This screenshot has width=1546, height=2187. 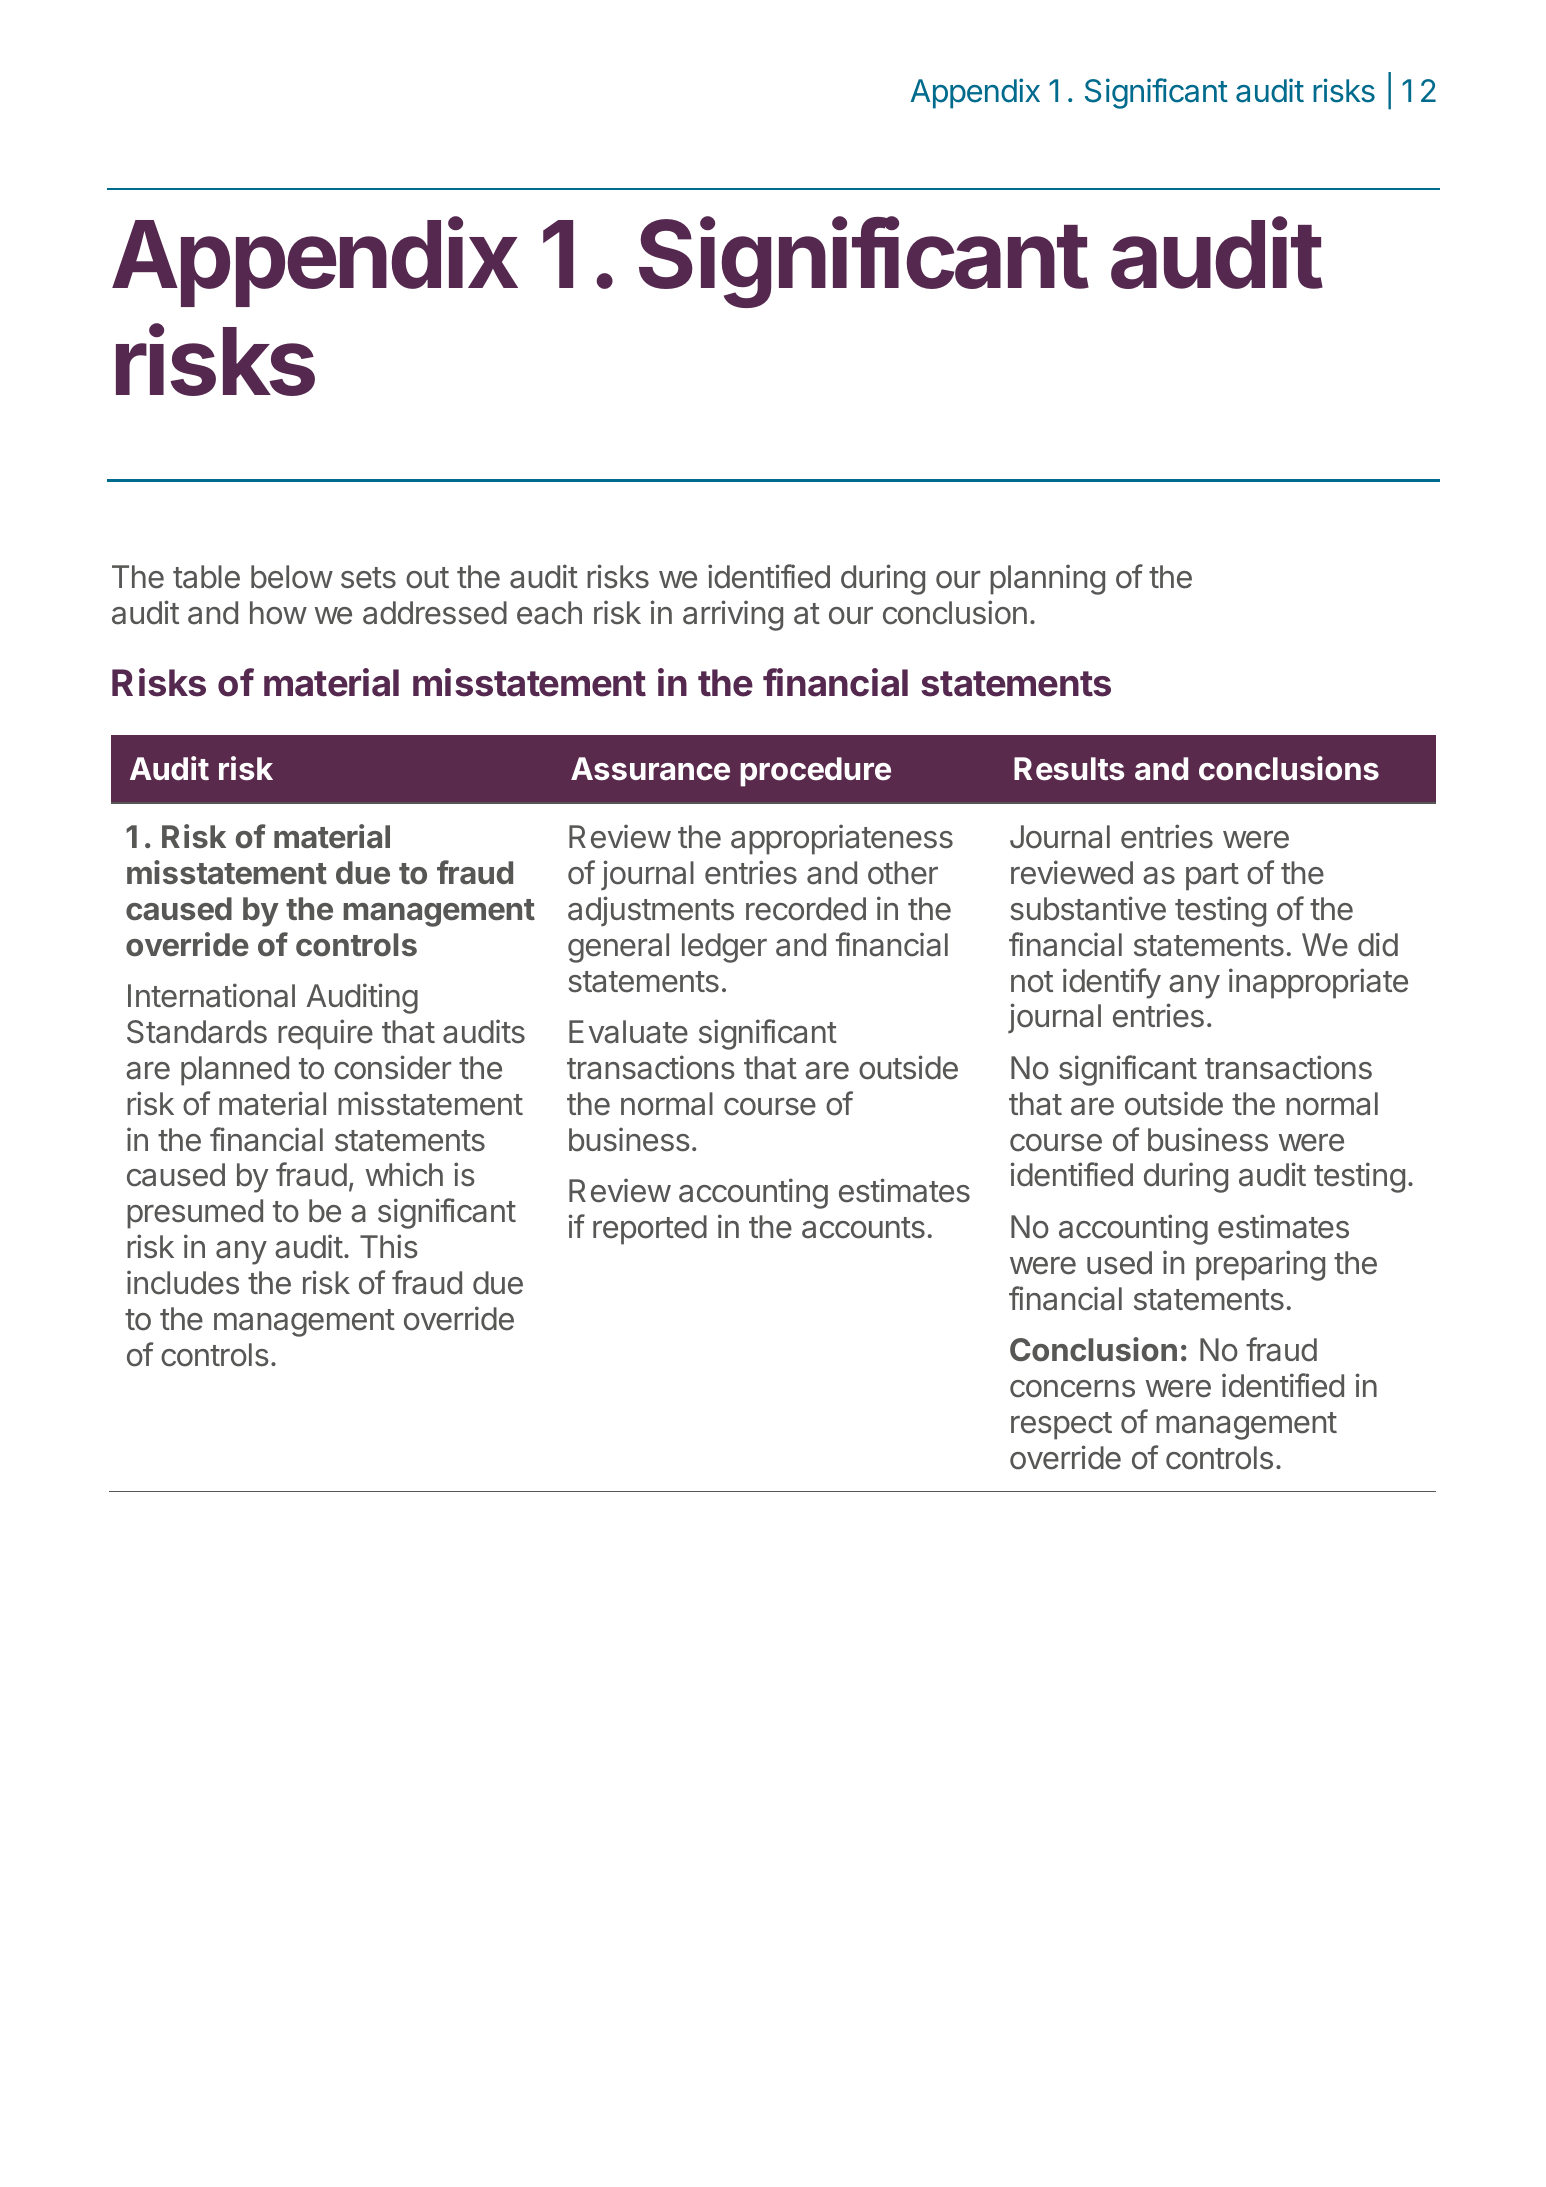 What do you see at coordinates (733, 615) in the screenshot?
I see `arriving` at bounding box center [733, 615].
